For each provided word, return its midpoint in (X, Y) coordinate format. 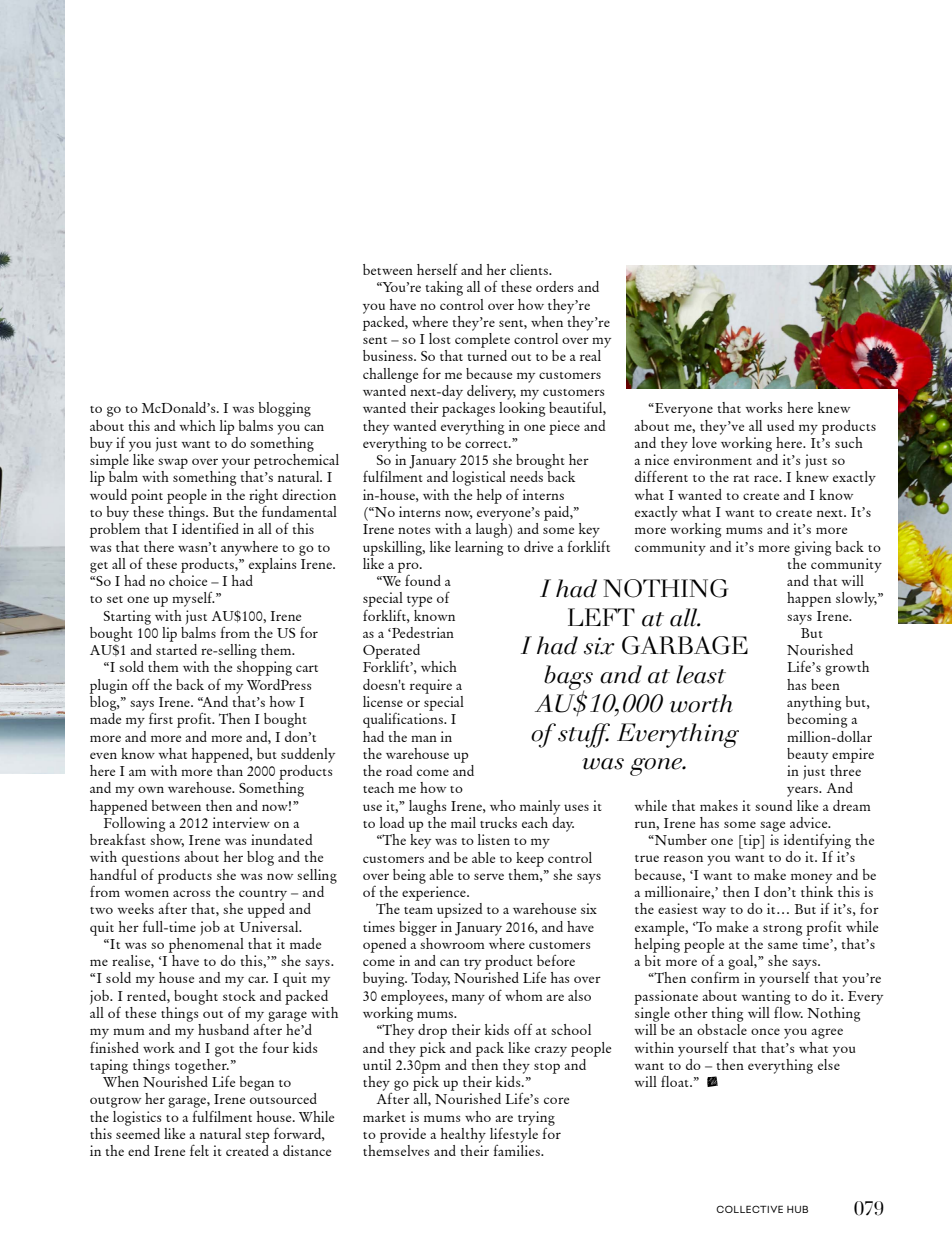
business (389, 355)
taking (444, 288)
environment (713, 459)
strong (782, 930)
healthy (463, 1135)
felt (199, 1150)
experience (435, 893)
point (147, 496)
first (161, 718)
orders (554, 286)
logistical (479, 478)
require (431, 686)
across (191, 893)
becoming (817, 720)
